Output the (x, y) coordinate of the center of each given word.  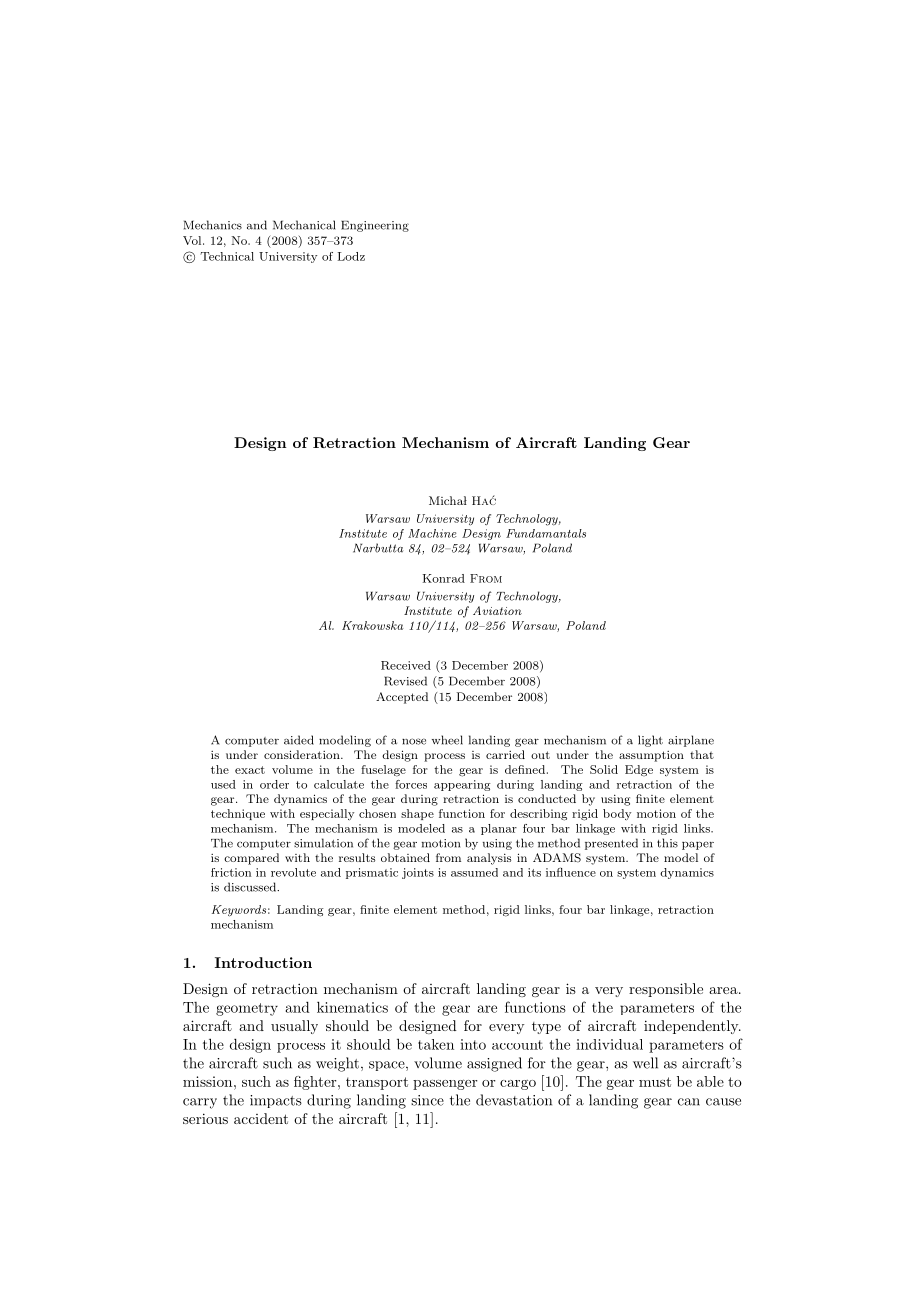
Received (406, 665)
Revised (405, 681)
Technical (227, 256)
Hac (484, 500)
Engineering (375, 226)
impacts (276, 1101)
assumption (651, 756)
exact (250, 770)
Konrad (444, 578)
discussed (251, 887)
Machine (432, 533)
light (650, 741)
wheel (447, 740)
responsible (666, 990)
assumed (474, 872)
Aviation (497, 610)
